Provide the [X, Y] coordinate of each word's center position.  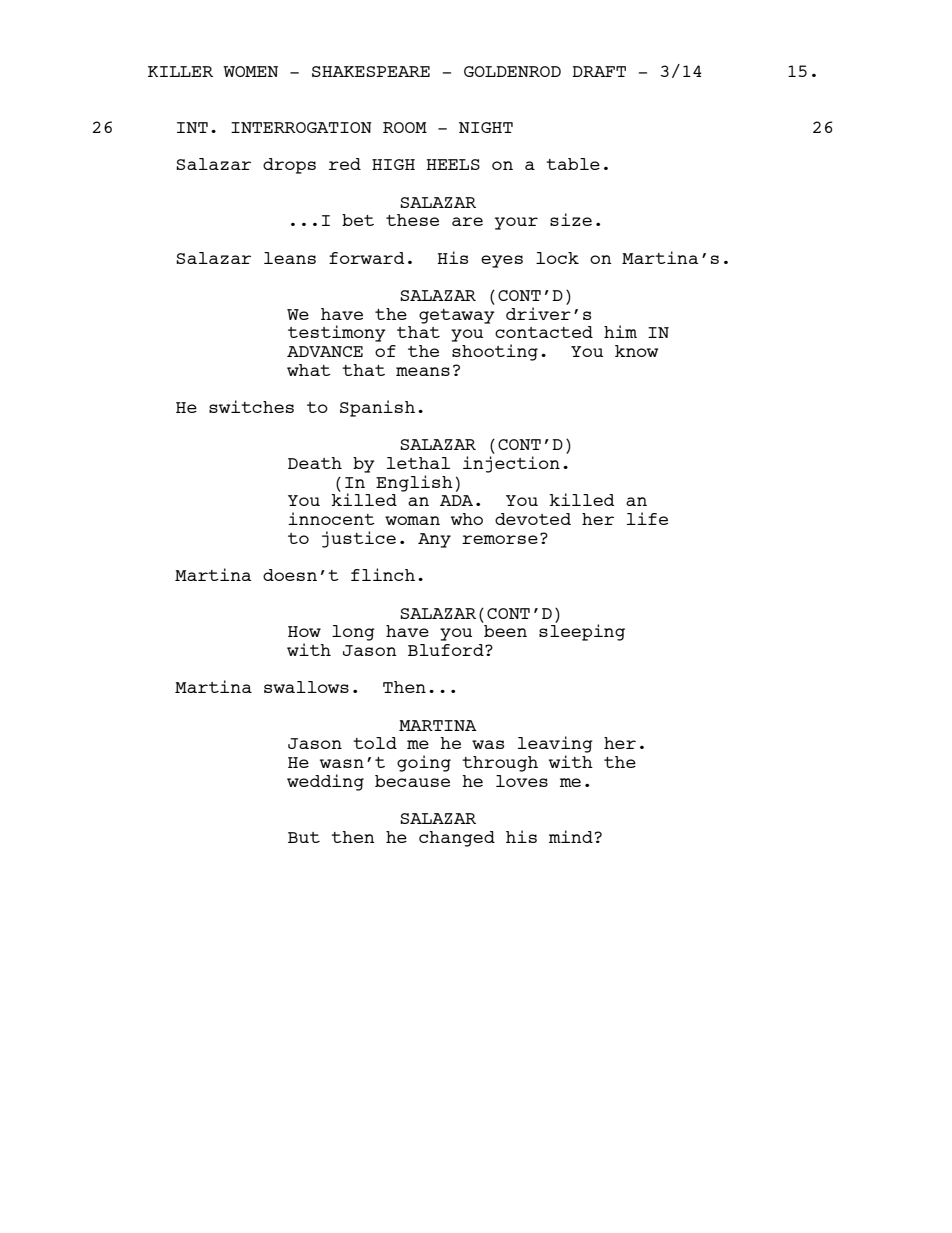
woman [412, 520]
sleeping [582, 631]
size [571, 219]
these [412, 220]
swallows [306, 687]
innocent [331, 518]
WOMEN [250, 71]
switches [251, 406]
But [304, 837]
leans [290, 258]
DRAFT [599, 71]
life [647, 518]
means [423, 371]
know [636, 351]
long [353, 633]
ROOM [405, 127]
